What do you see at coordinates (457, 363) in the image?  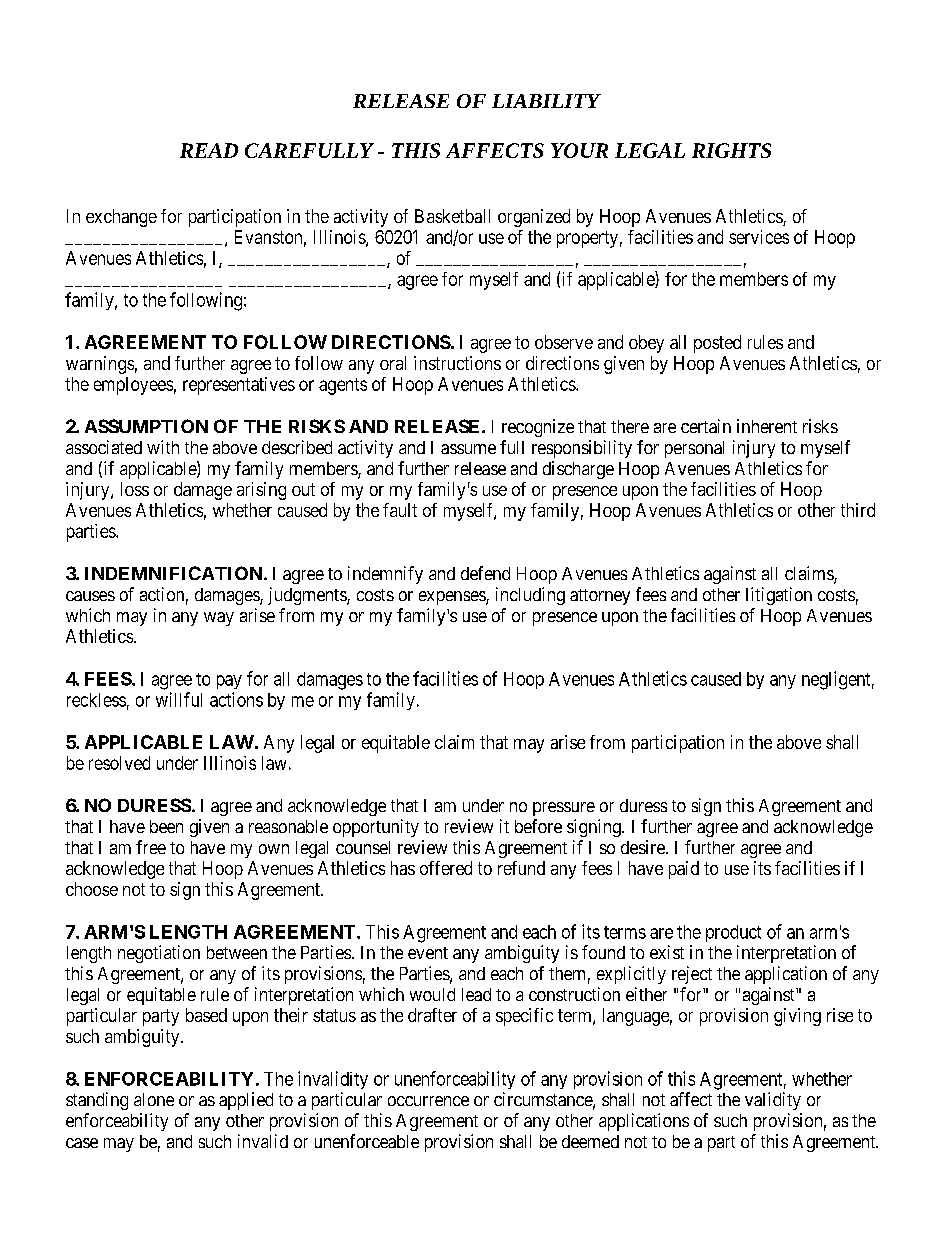 I see `instructions` at bounding box center [457, 363].
